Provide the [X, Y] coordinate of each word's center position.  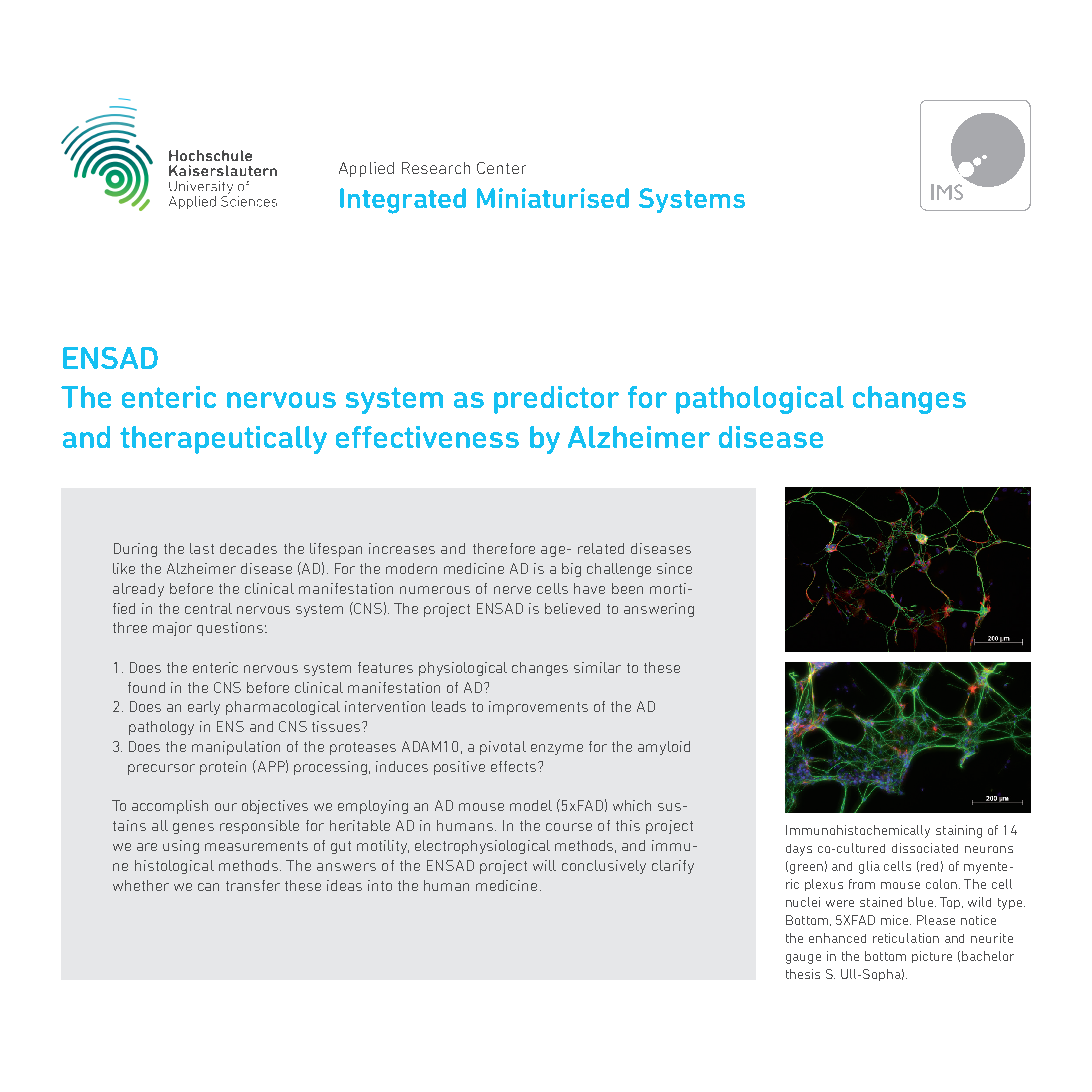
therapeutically [223, 440]
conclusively [604, 867]
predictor [556, 400]
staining [959, 831]
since [674, 568]
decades [248, 548]
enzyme [557, 749]
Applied [366, 169]
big [571, 570]
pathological [760, 400]
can [208, 887]
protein [223, 768]
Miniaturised [553, 198]
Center [501, 168]
